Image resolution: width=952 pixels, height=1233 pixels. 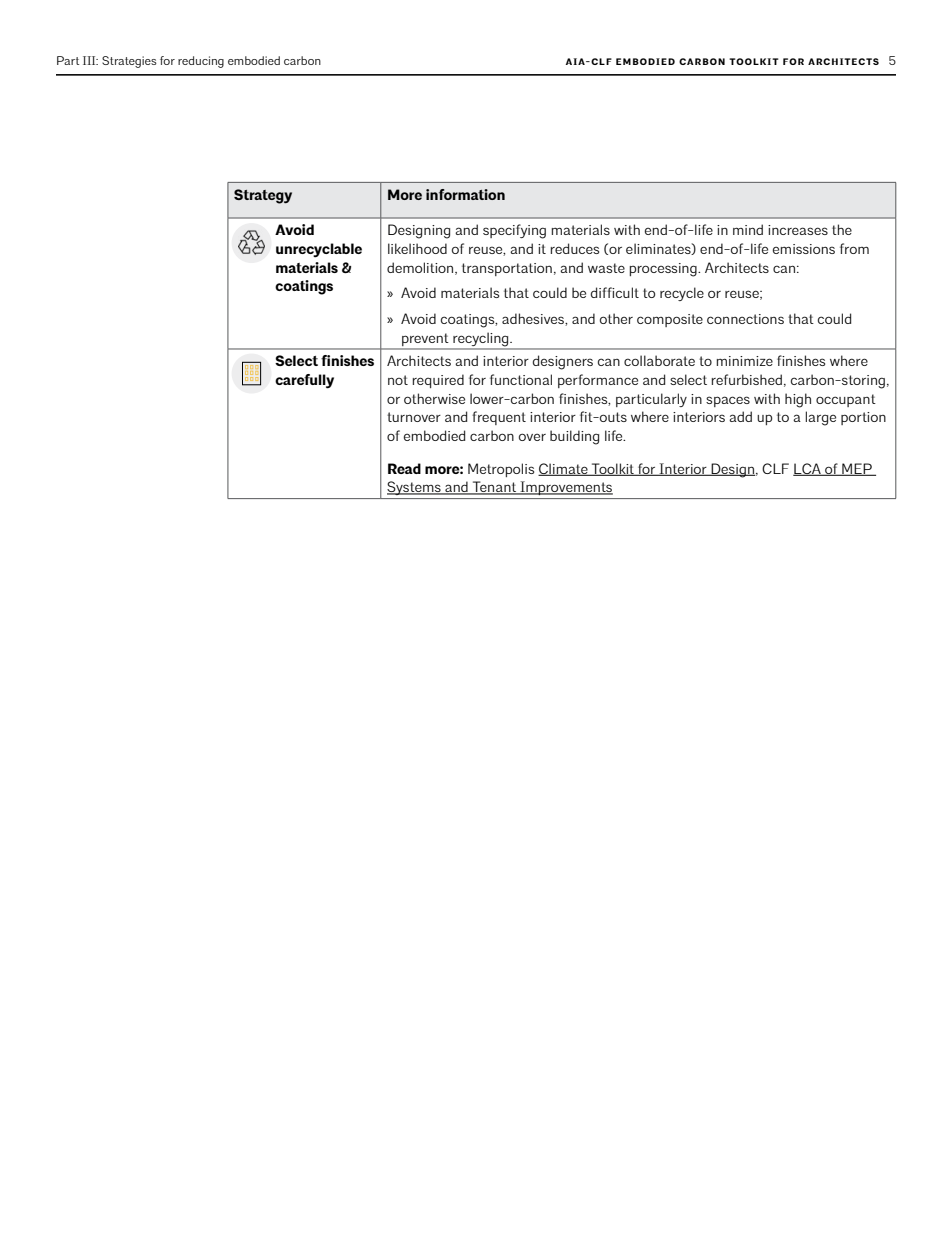 I want to click on carefully, so click(x=304, y=381).
